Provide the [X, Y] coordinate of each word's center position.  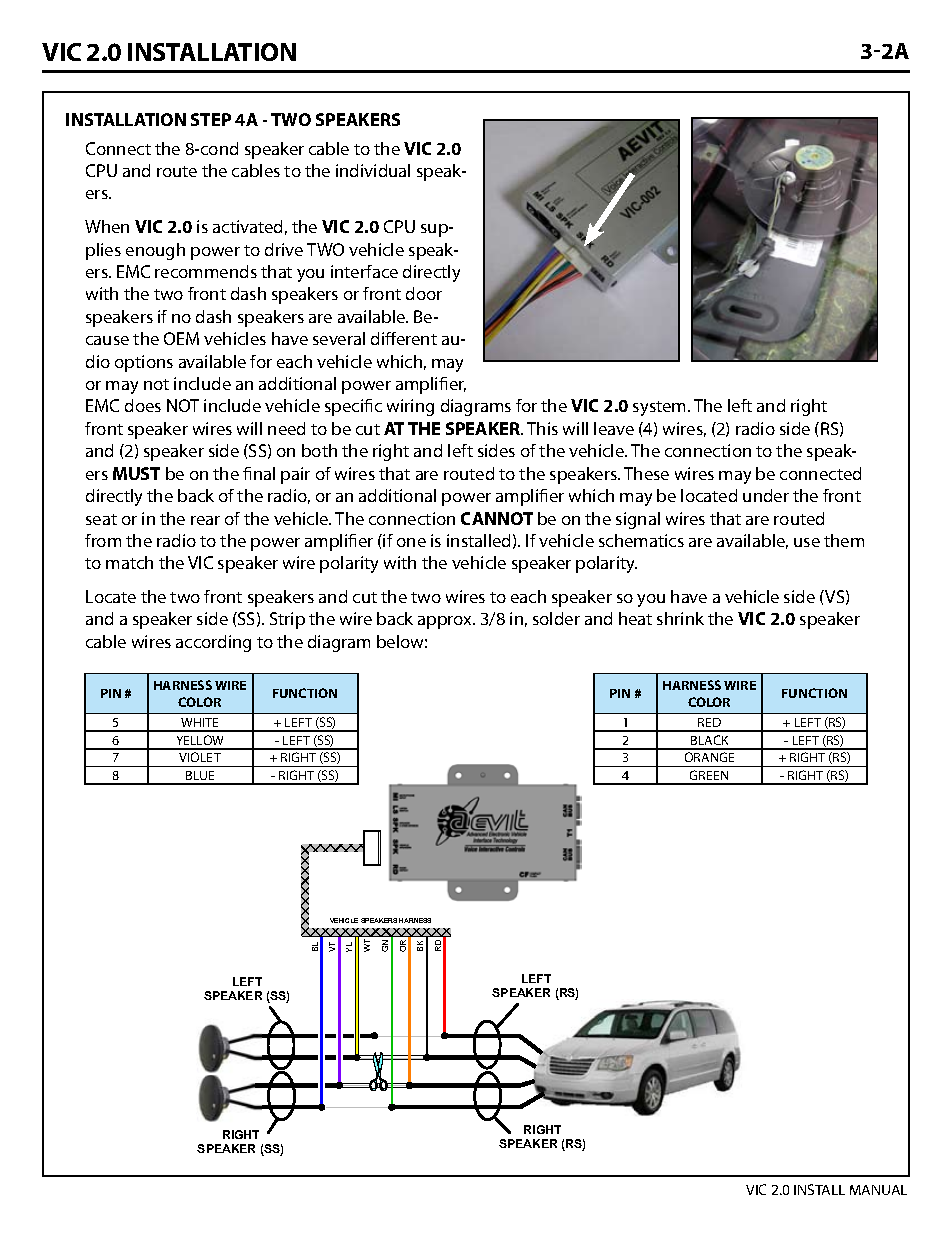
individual [373, 170]
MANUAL [878, 1190]
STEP [211, 119]
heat [635, 618]
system [661, 408]
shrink [680, 618]
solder [556, 618]
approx [446, 622]
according [213, 643]
